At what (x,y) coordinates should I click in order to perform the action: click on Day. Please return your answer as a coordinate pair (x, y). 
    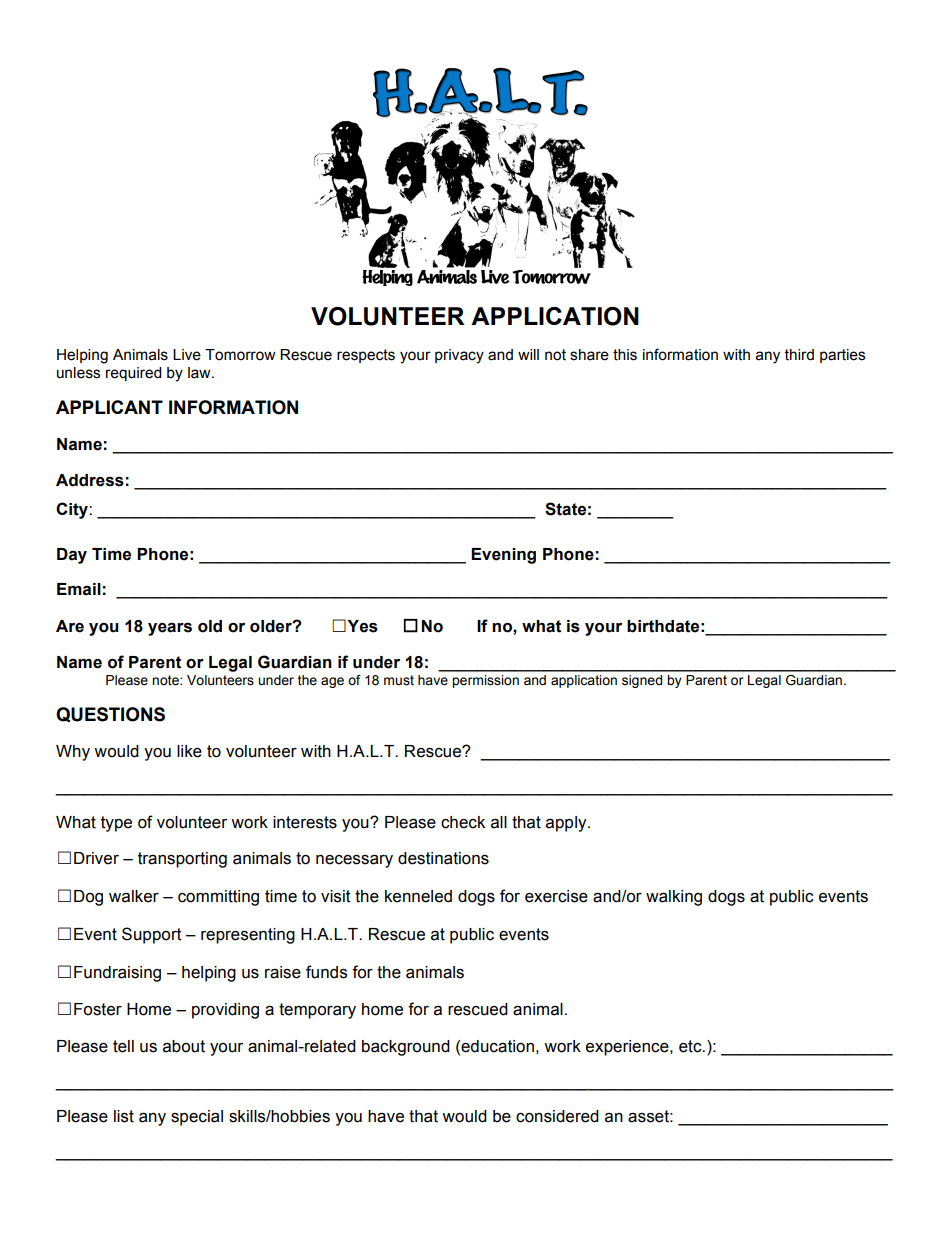
    Looking at the image, I should click on (72, 556).
